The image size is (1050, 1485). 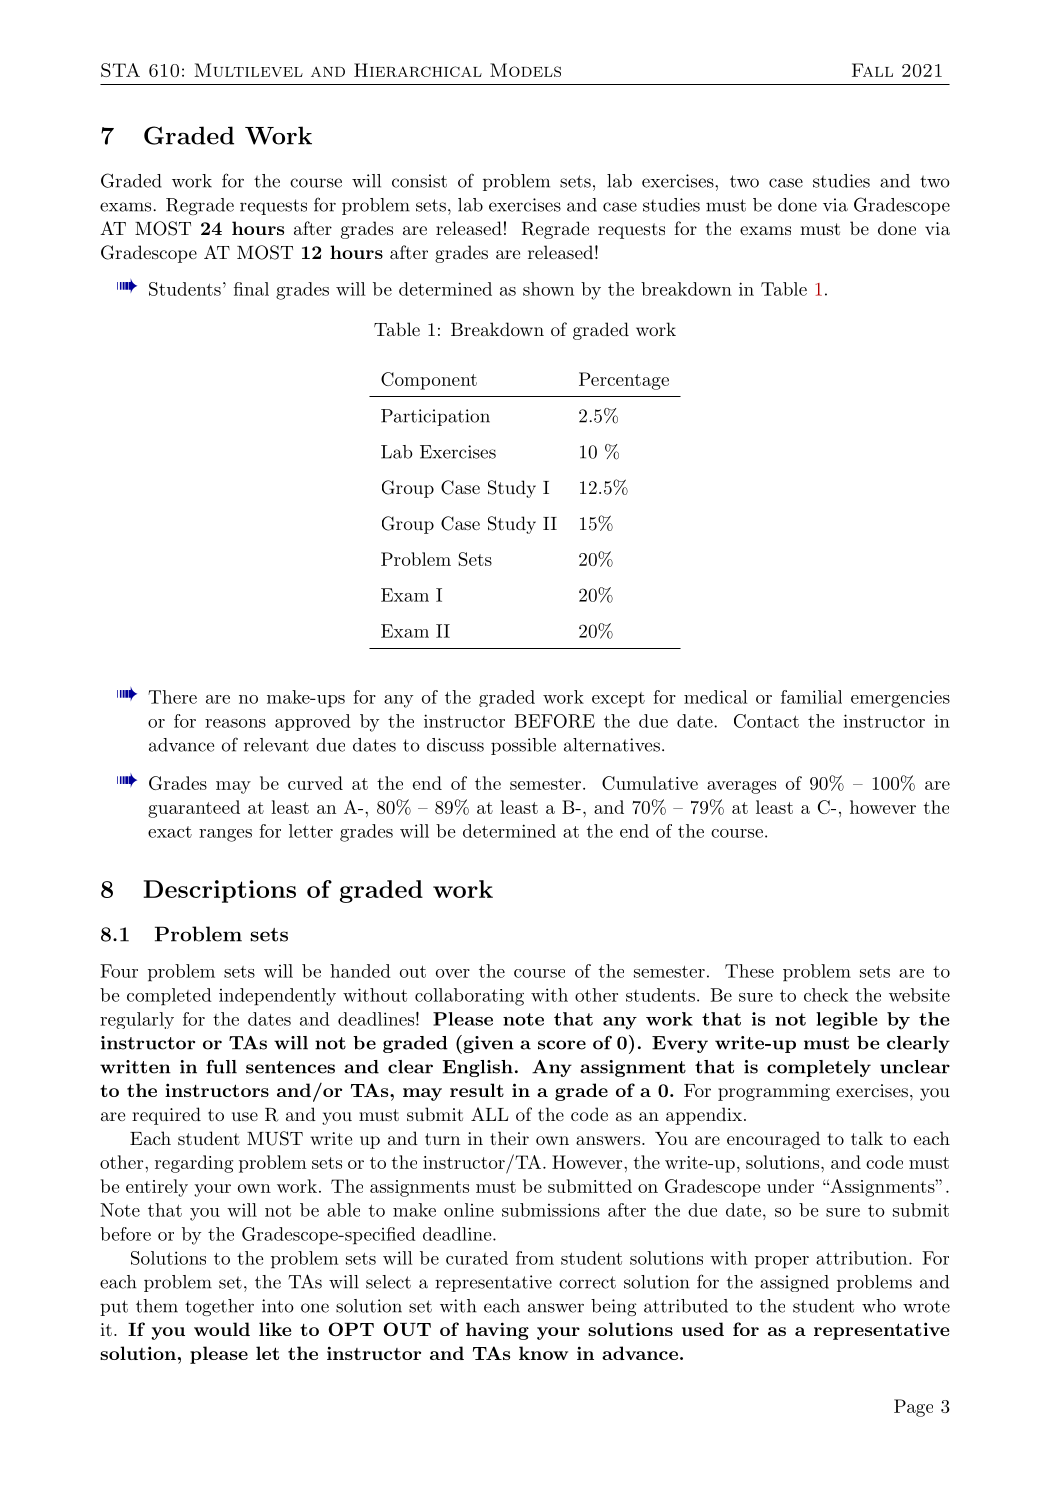 What do you see at coordinates (251, 289) in the page?
I see `final` at bounding box center [251, 289].
